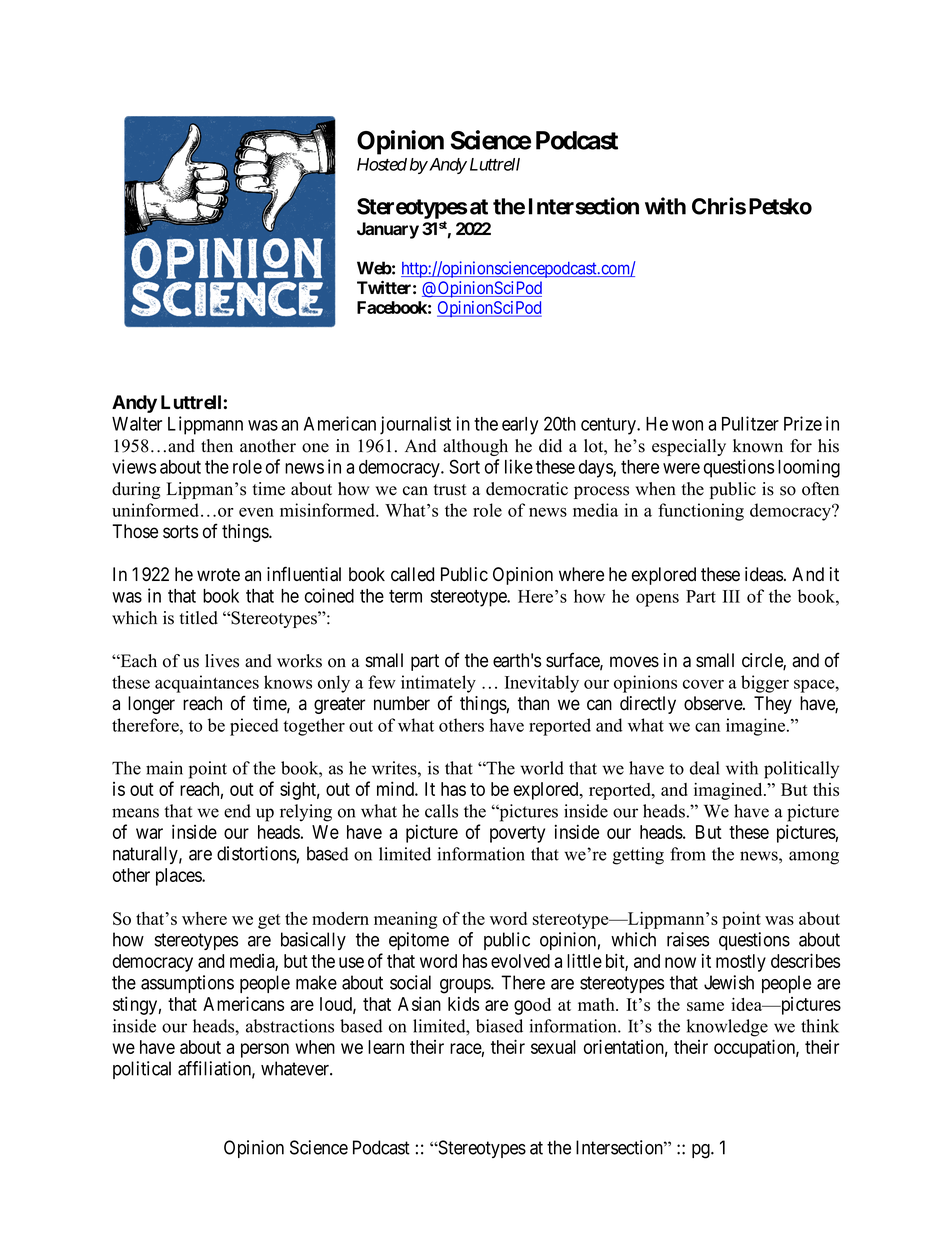 The width and height of the page is (952, 1233). Describe the element at coordinates (254, 727) in the page. I see `pieced` at that location.
